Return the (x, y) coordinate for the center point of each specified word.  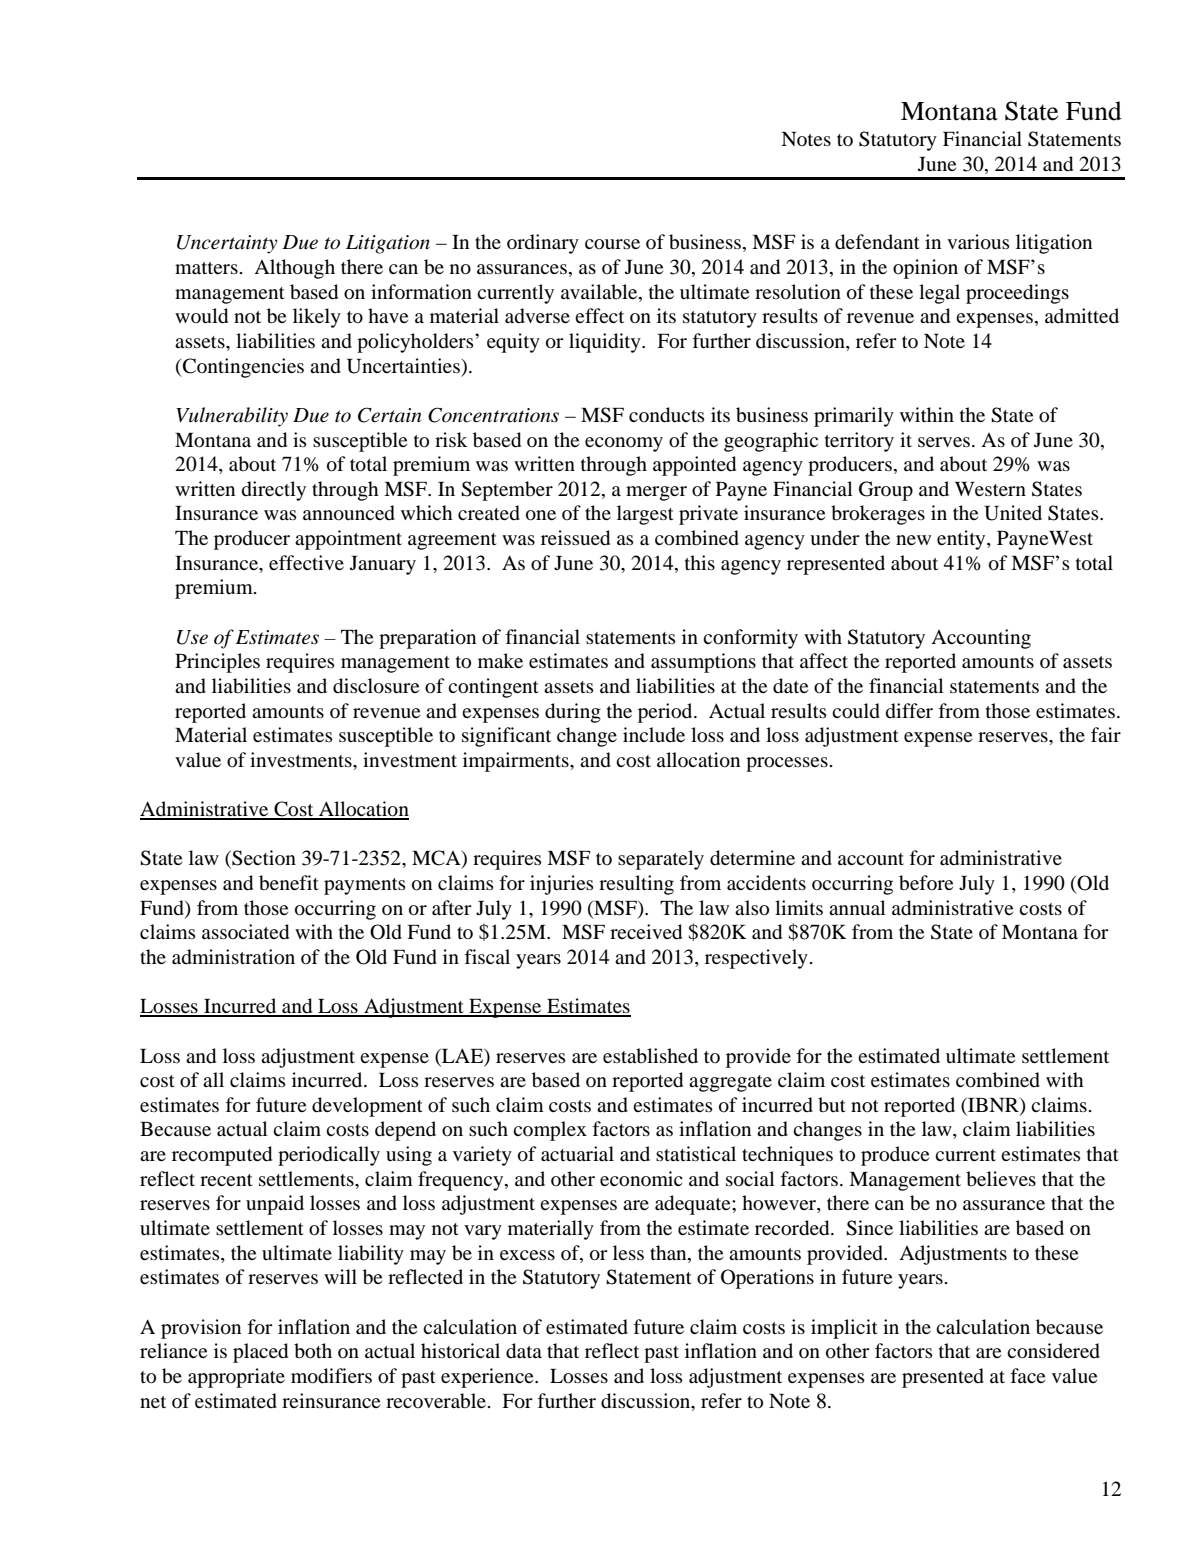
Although (294, 269)
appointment (348, 540)
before (926, 883)
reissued (575, 538)
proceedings (1017, 294)
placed (260, 1353)
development (367, 1107)
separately (661, 860)
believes (1001, 1179)
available (600, 292)
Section (263, 859)
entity (962, 540)
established (650, 1056)
